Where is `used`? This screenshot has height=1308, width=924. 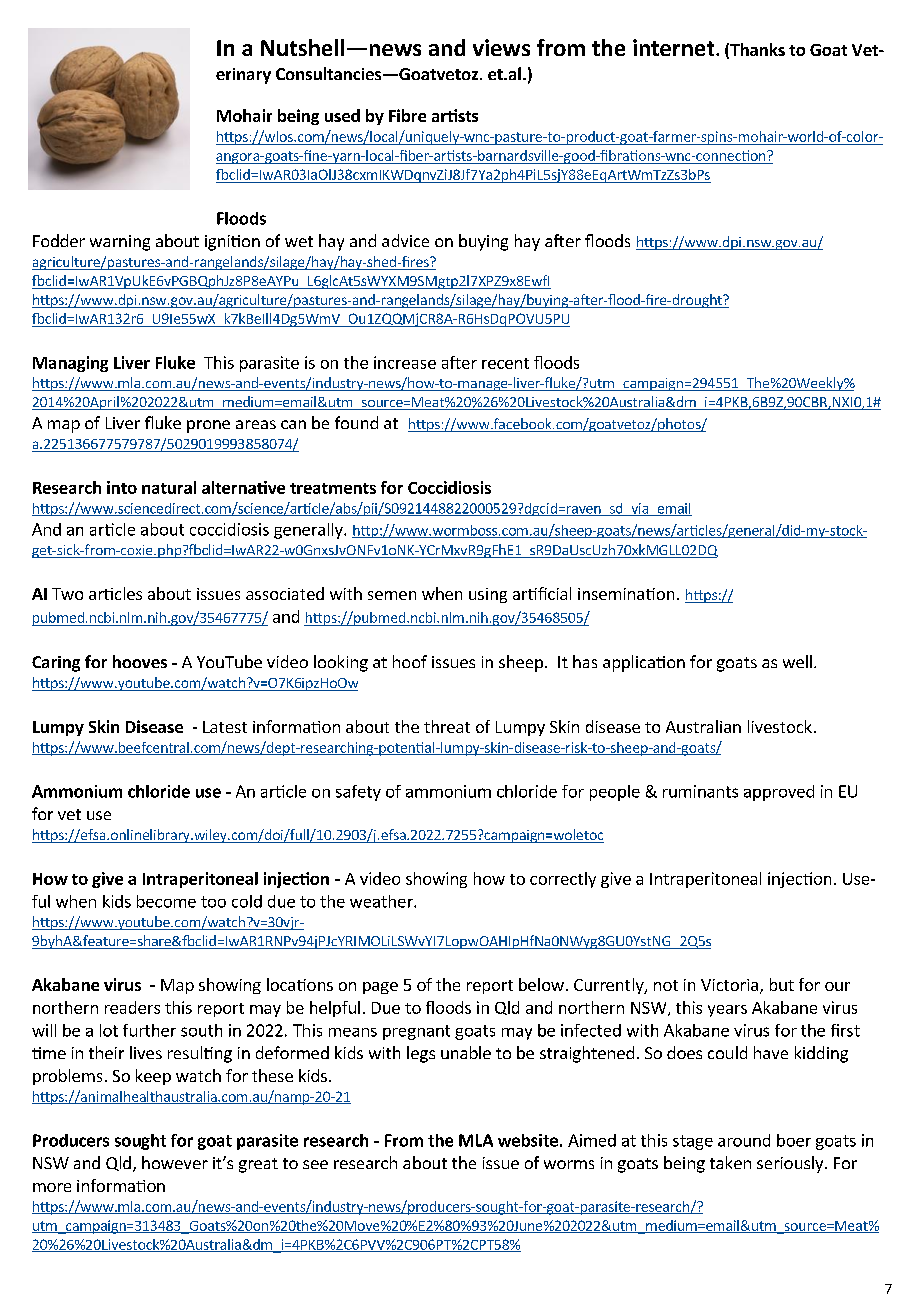 used is located at coordinates (342, 115).
